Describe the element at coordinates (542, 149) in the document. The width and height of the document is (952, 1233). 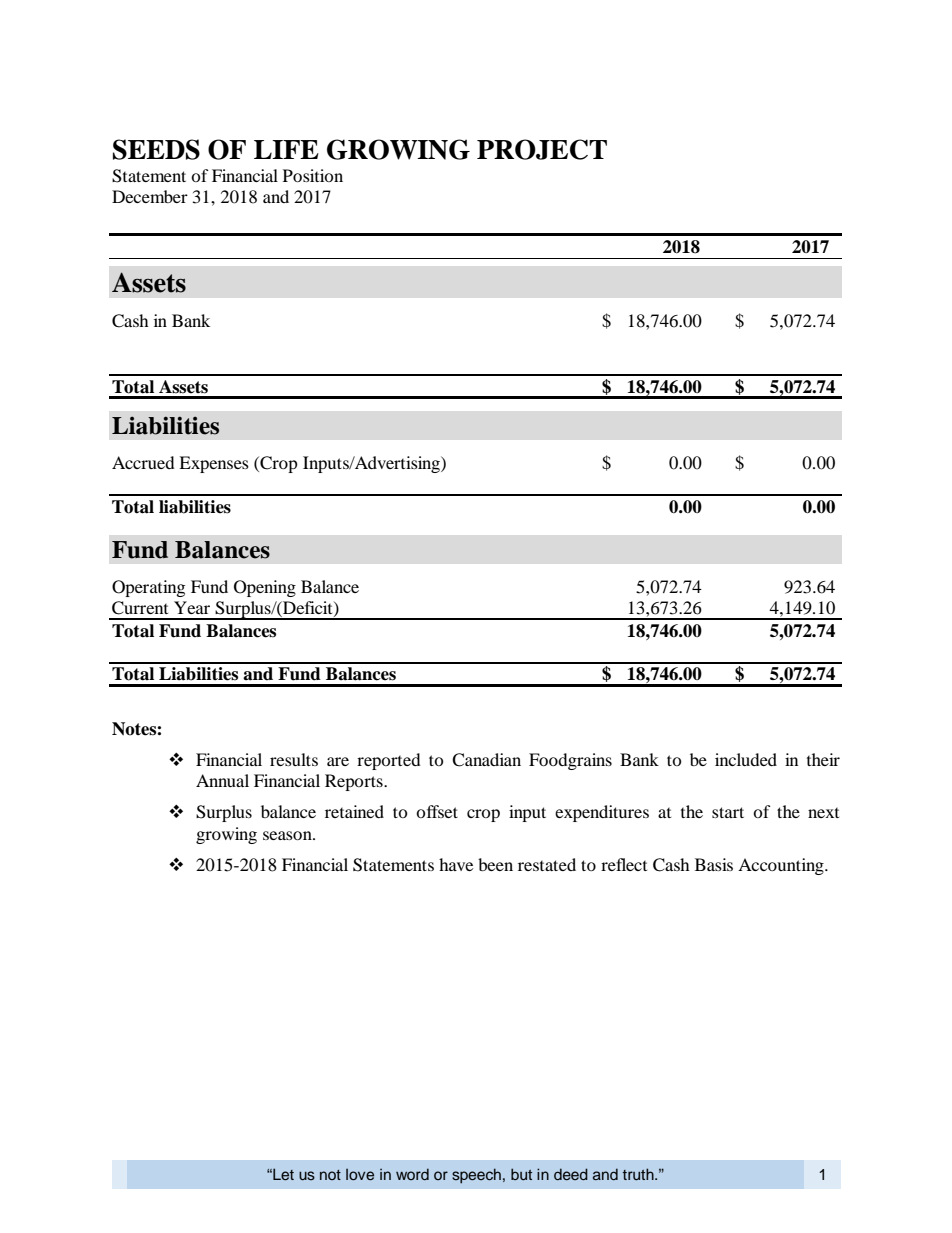
I see `PROJECT` at that location.
